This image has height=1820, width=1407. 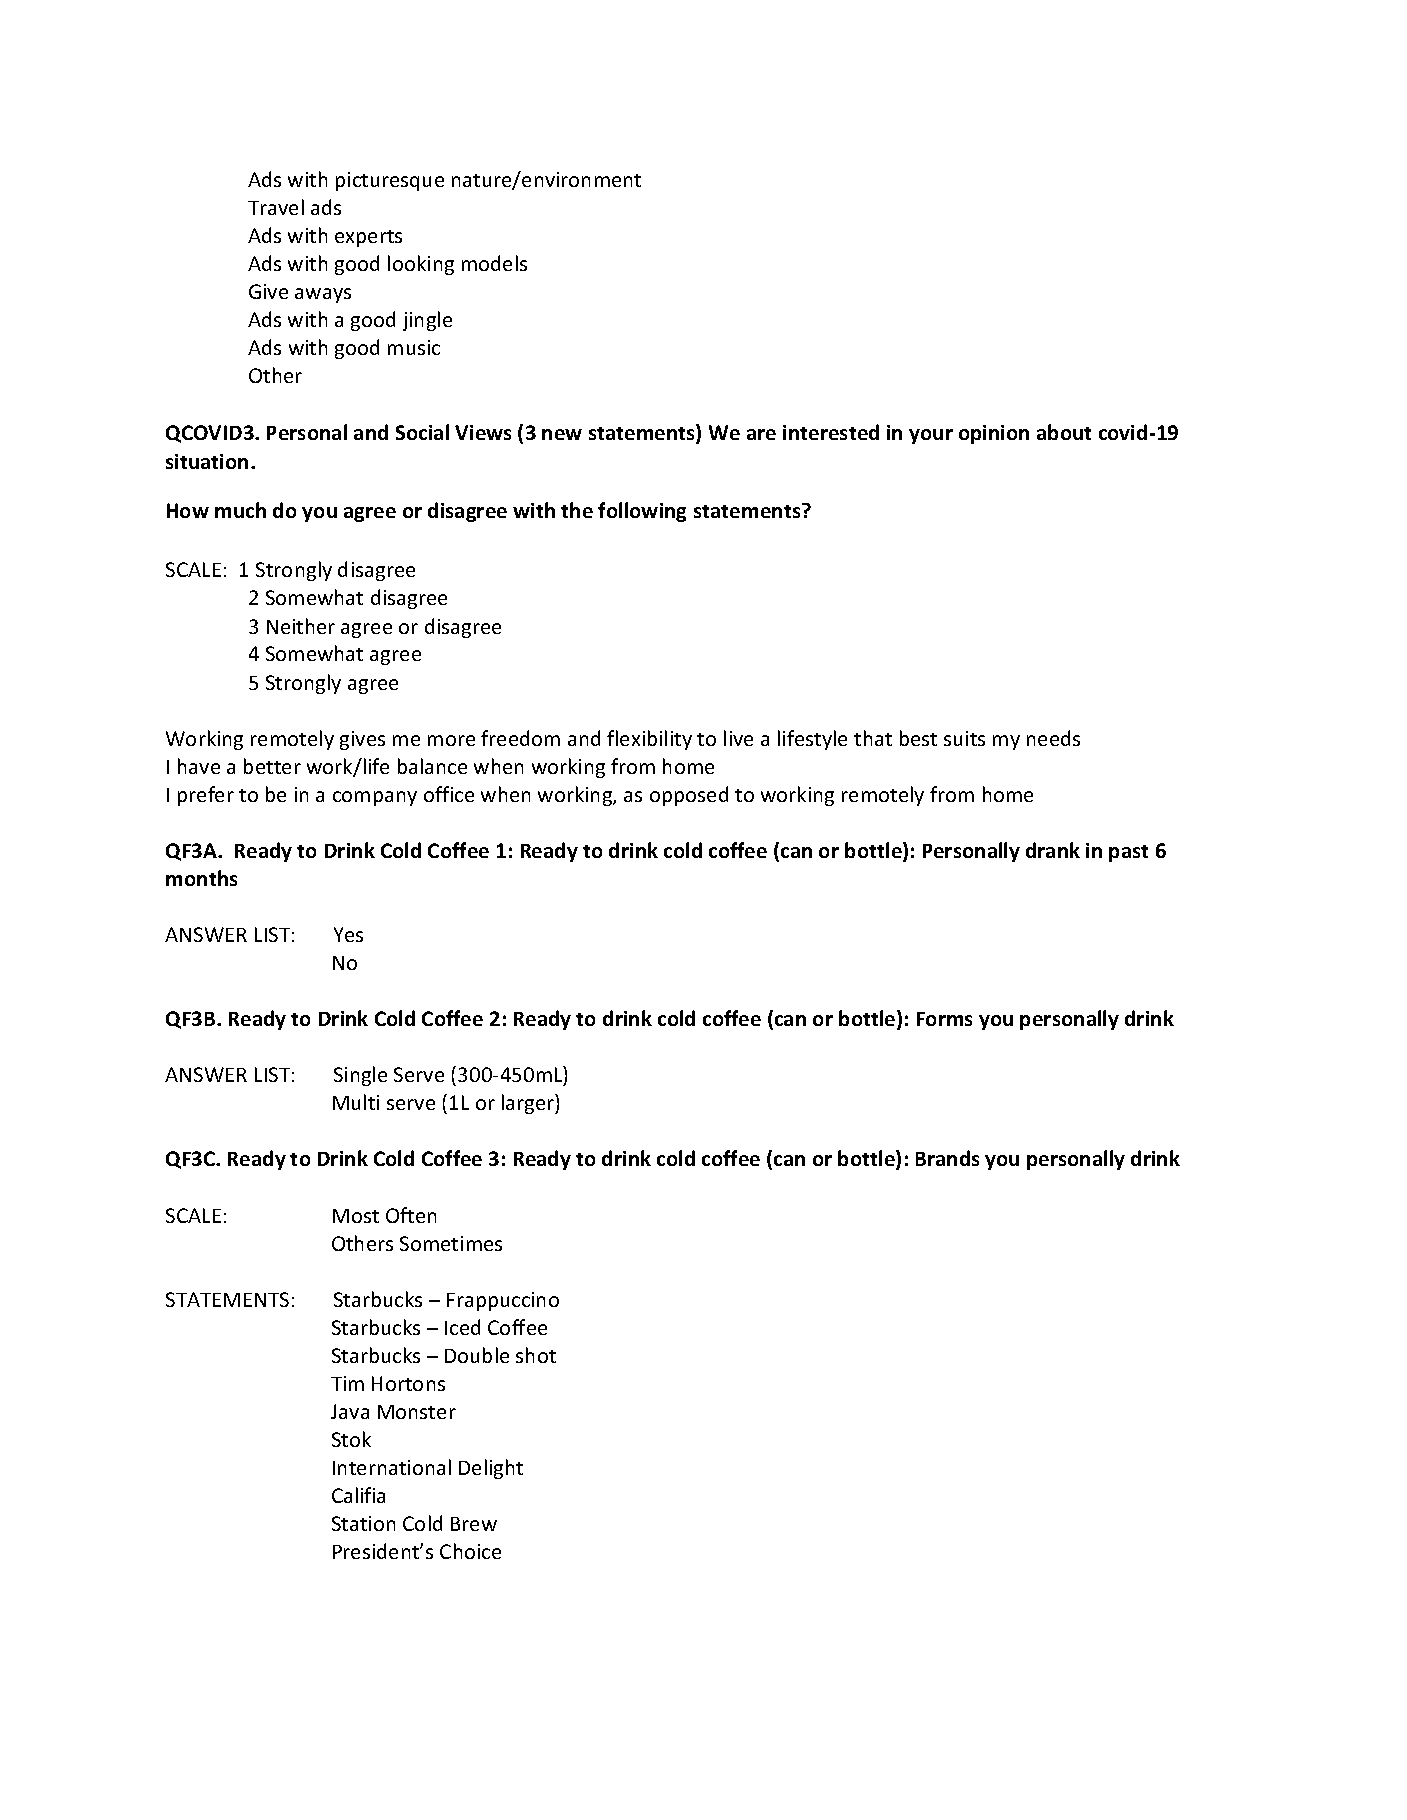 I want to click on models, so click(x=494, y=263).
